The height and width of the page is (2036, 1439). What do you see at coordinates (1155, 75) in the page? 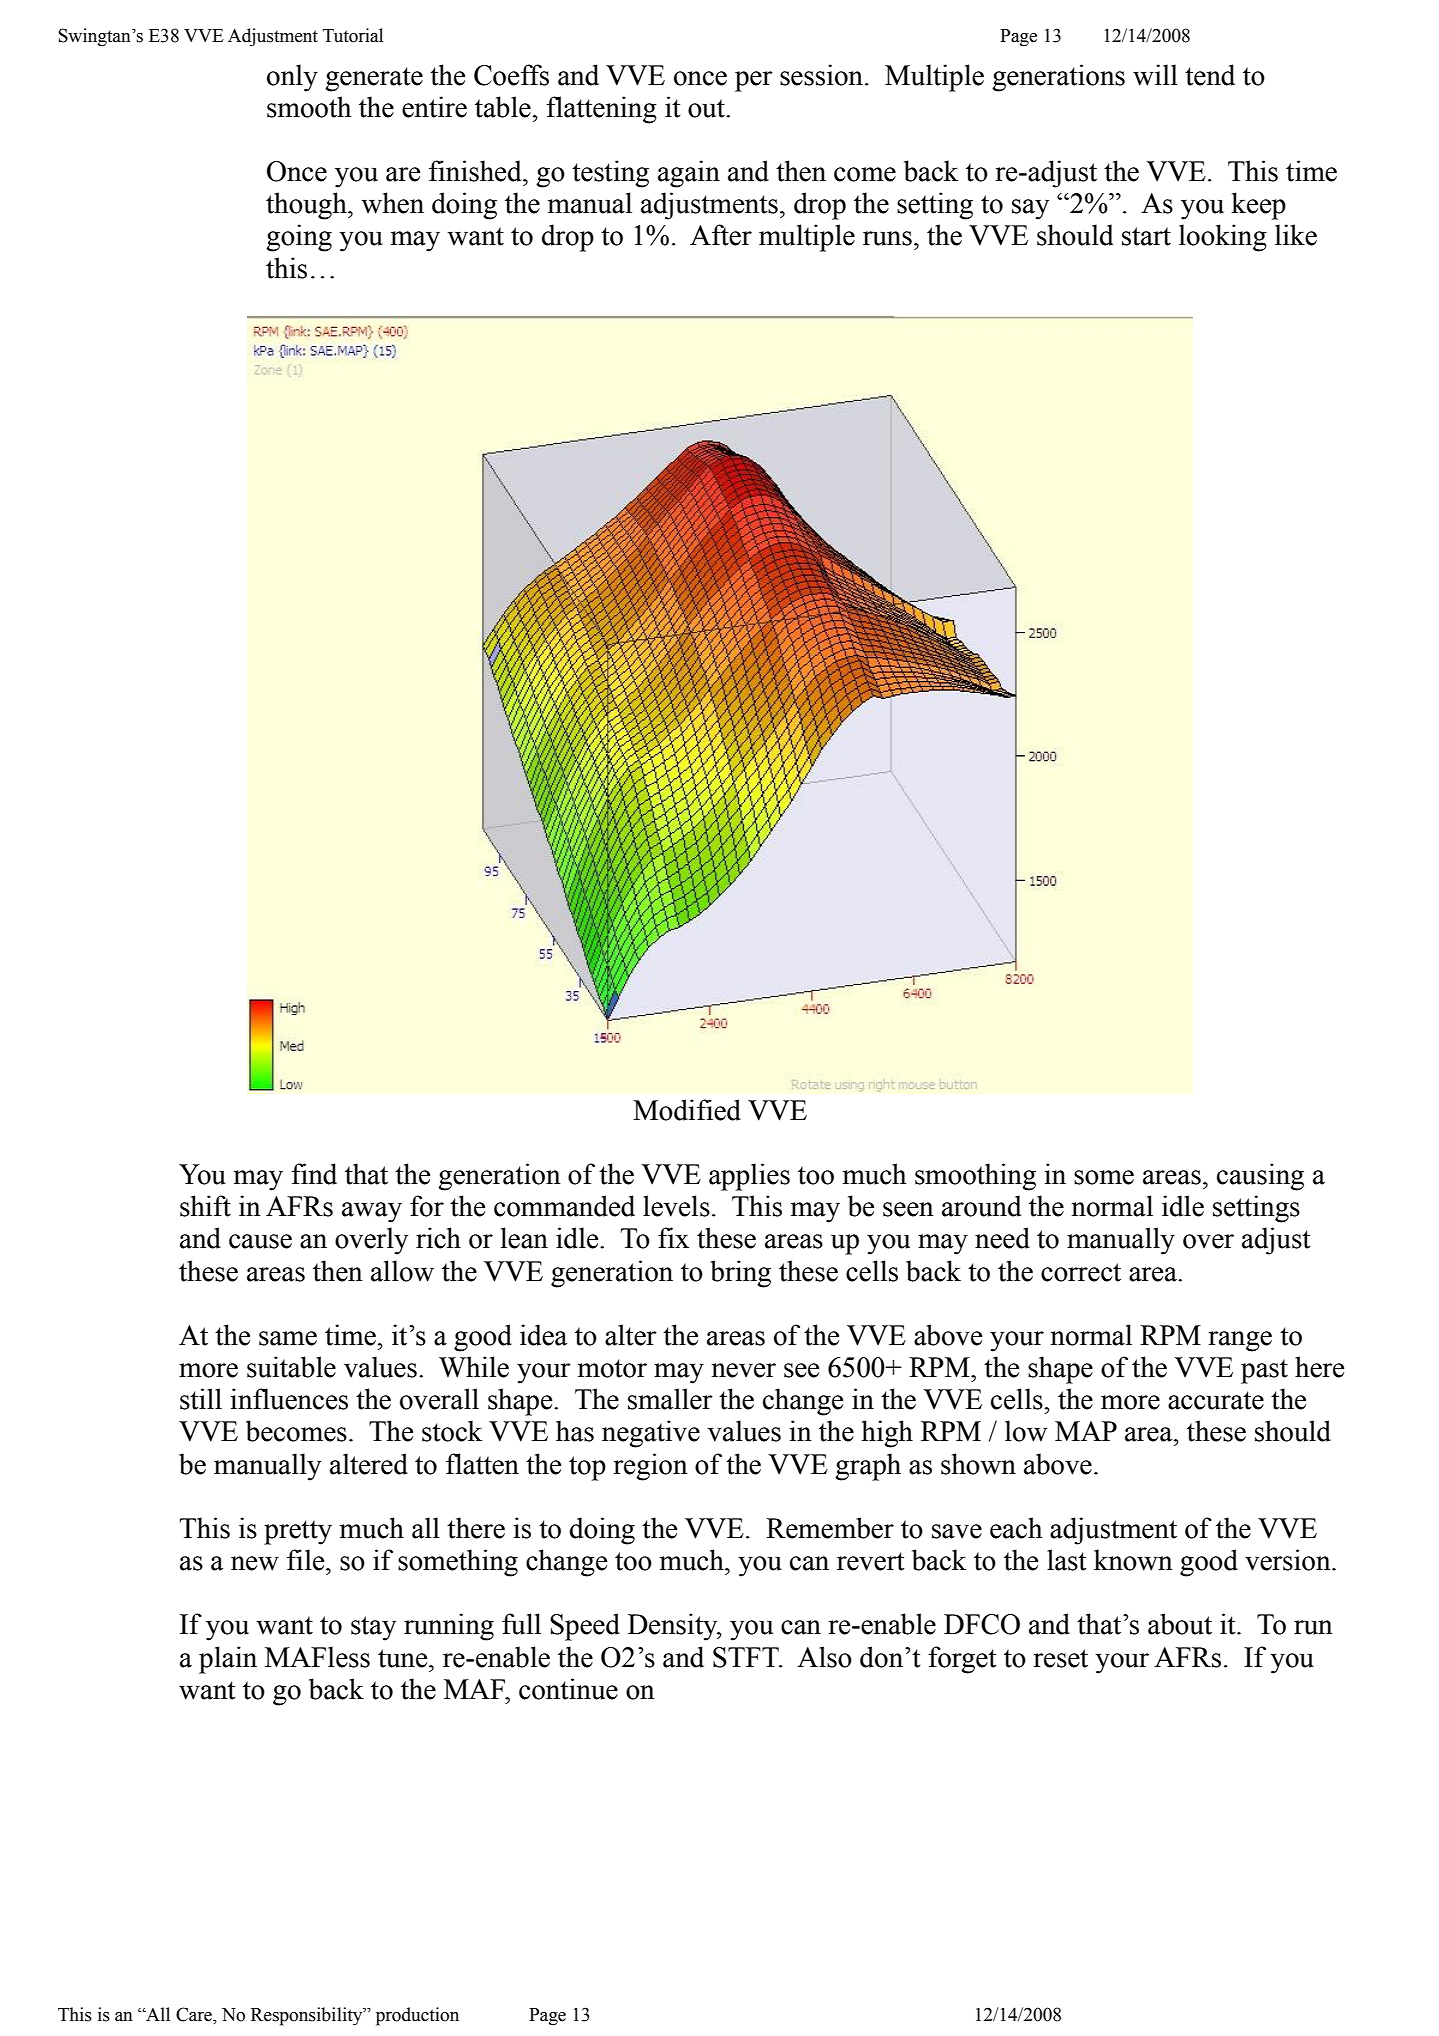
I see `will` at bounding box center [1155, 75].
